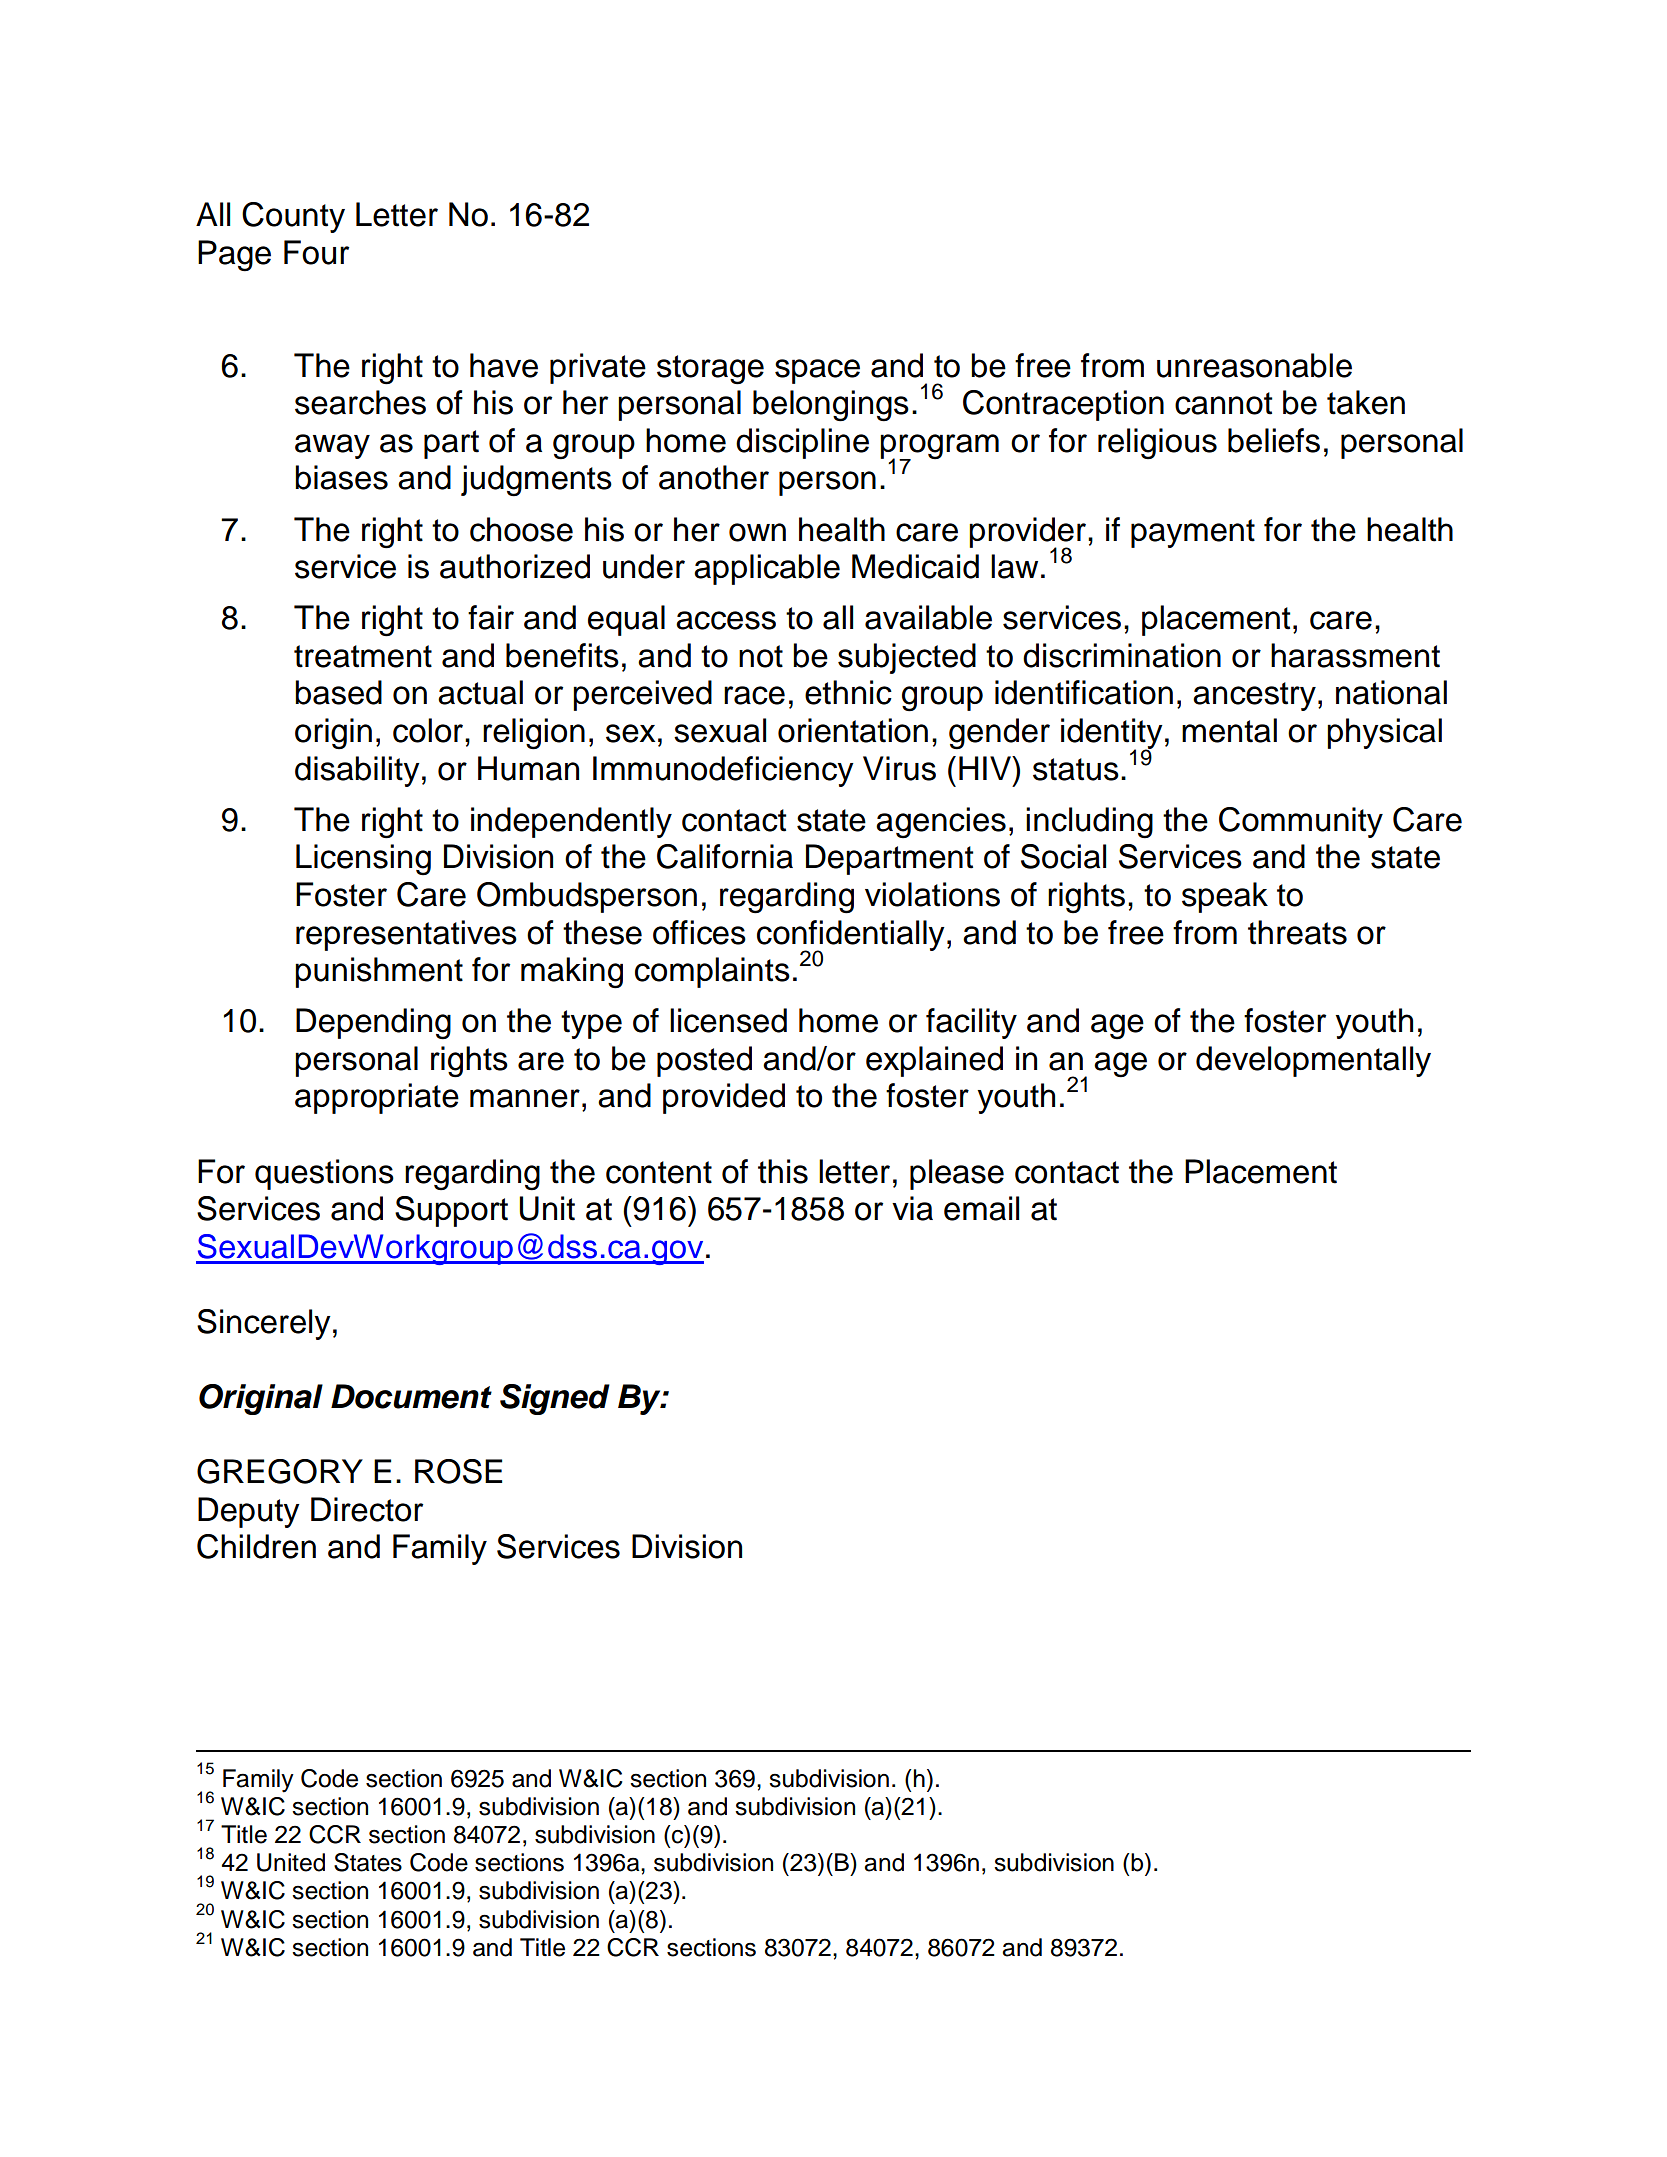 Image resolution: width=1667 pixels, height=2157 pixels. What do you see at coordinates (367, 1509) in the screenshot?
I see `Director` at bounding box center [367, 1509].
